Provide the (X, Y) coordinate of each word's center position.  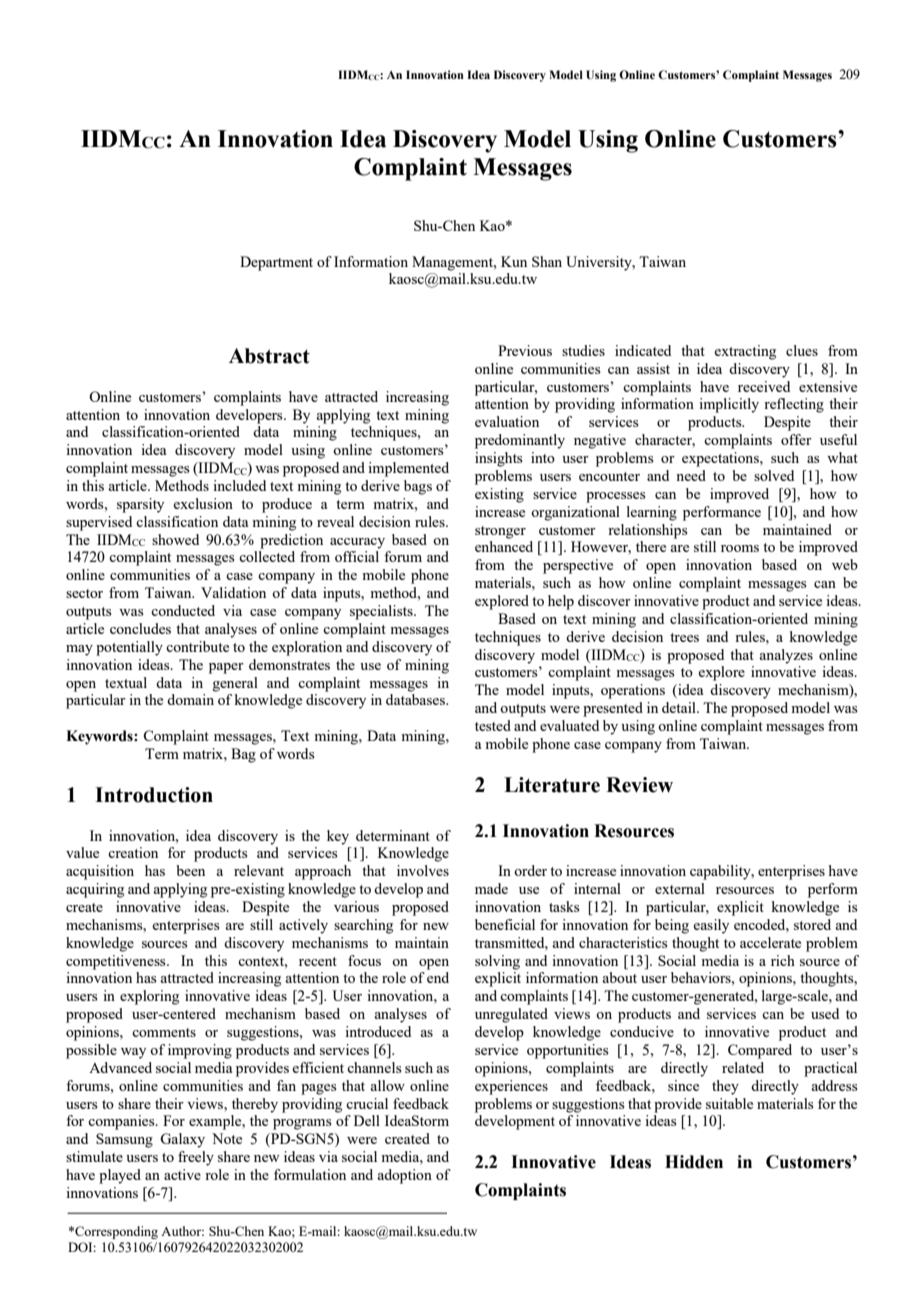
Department (276, 263)
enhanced (504, 546)
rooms (740, 548)
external (680, 888)
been (190, 870)
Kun (514, 261)
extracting (745, 352)
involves (423, 870)
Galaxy (182, 1140)
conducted (183, 610)
